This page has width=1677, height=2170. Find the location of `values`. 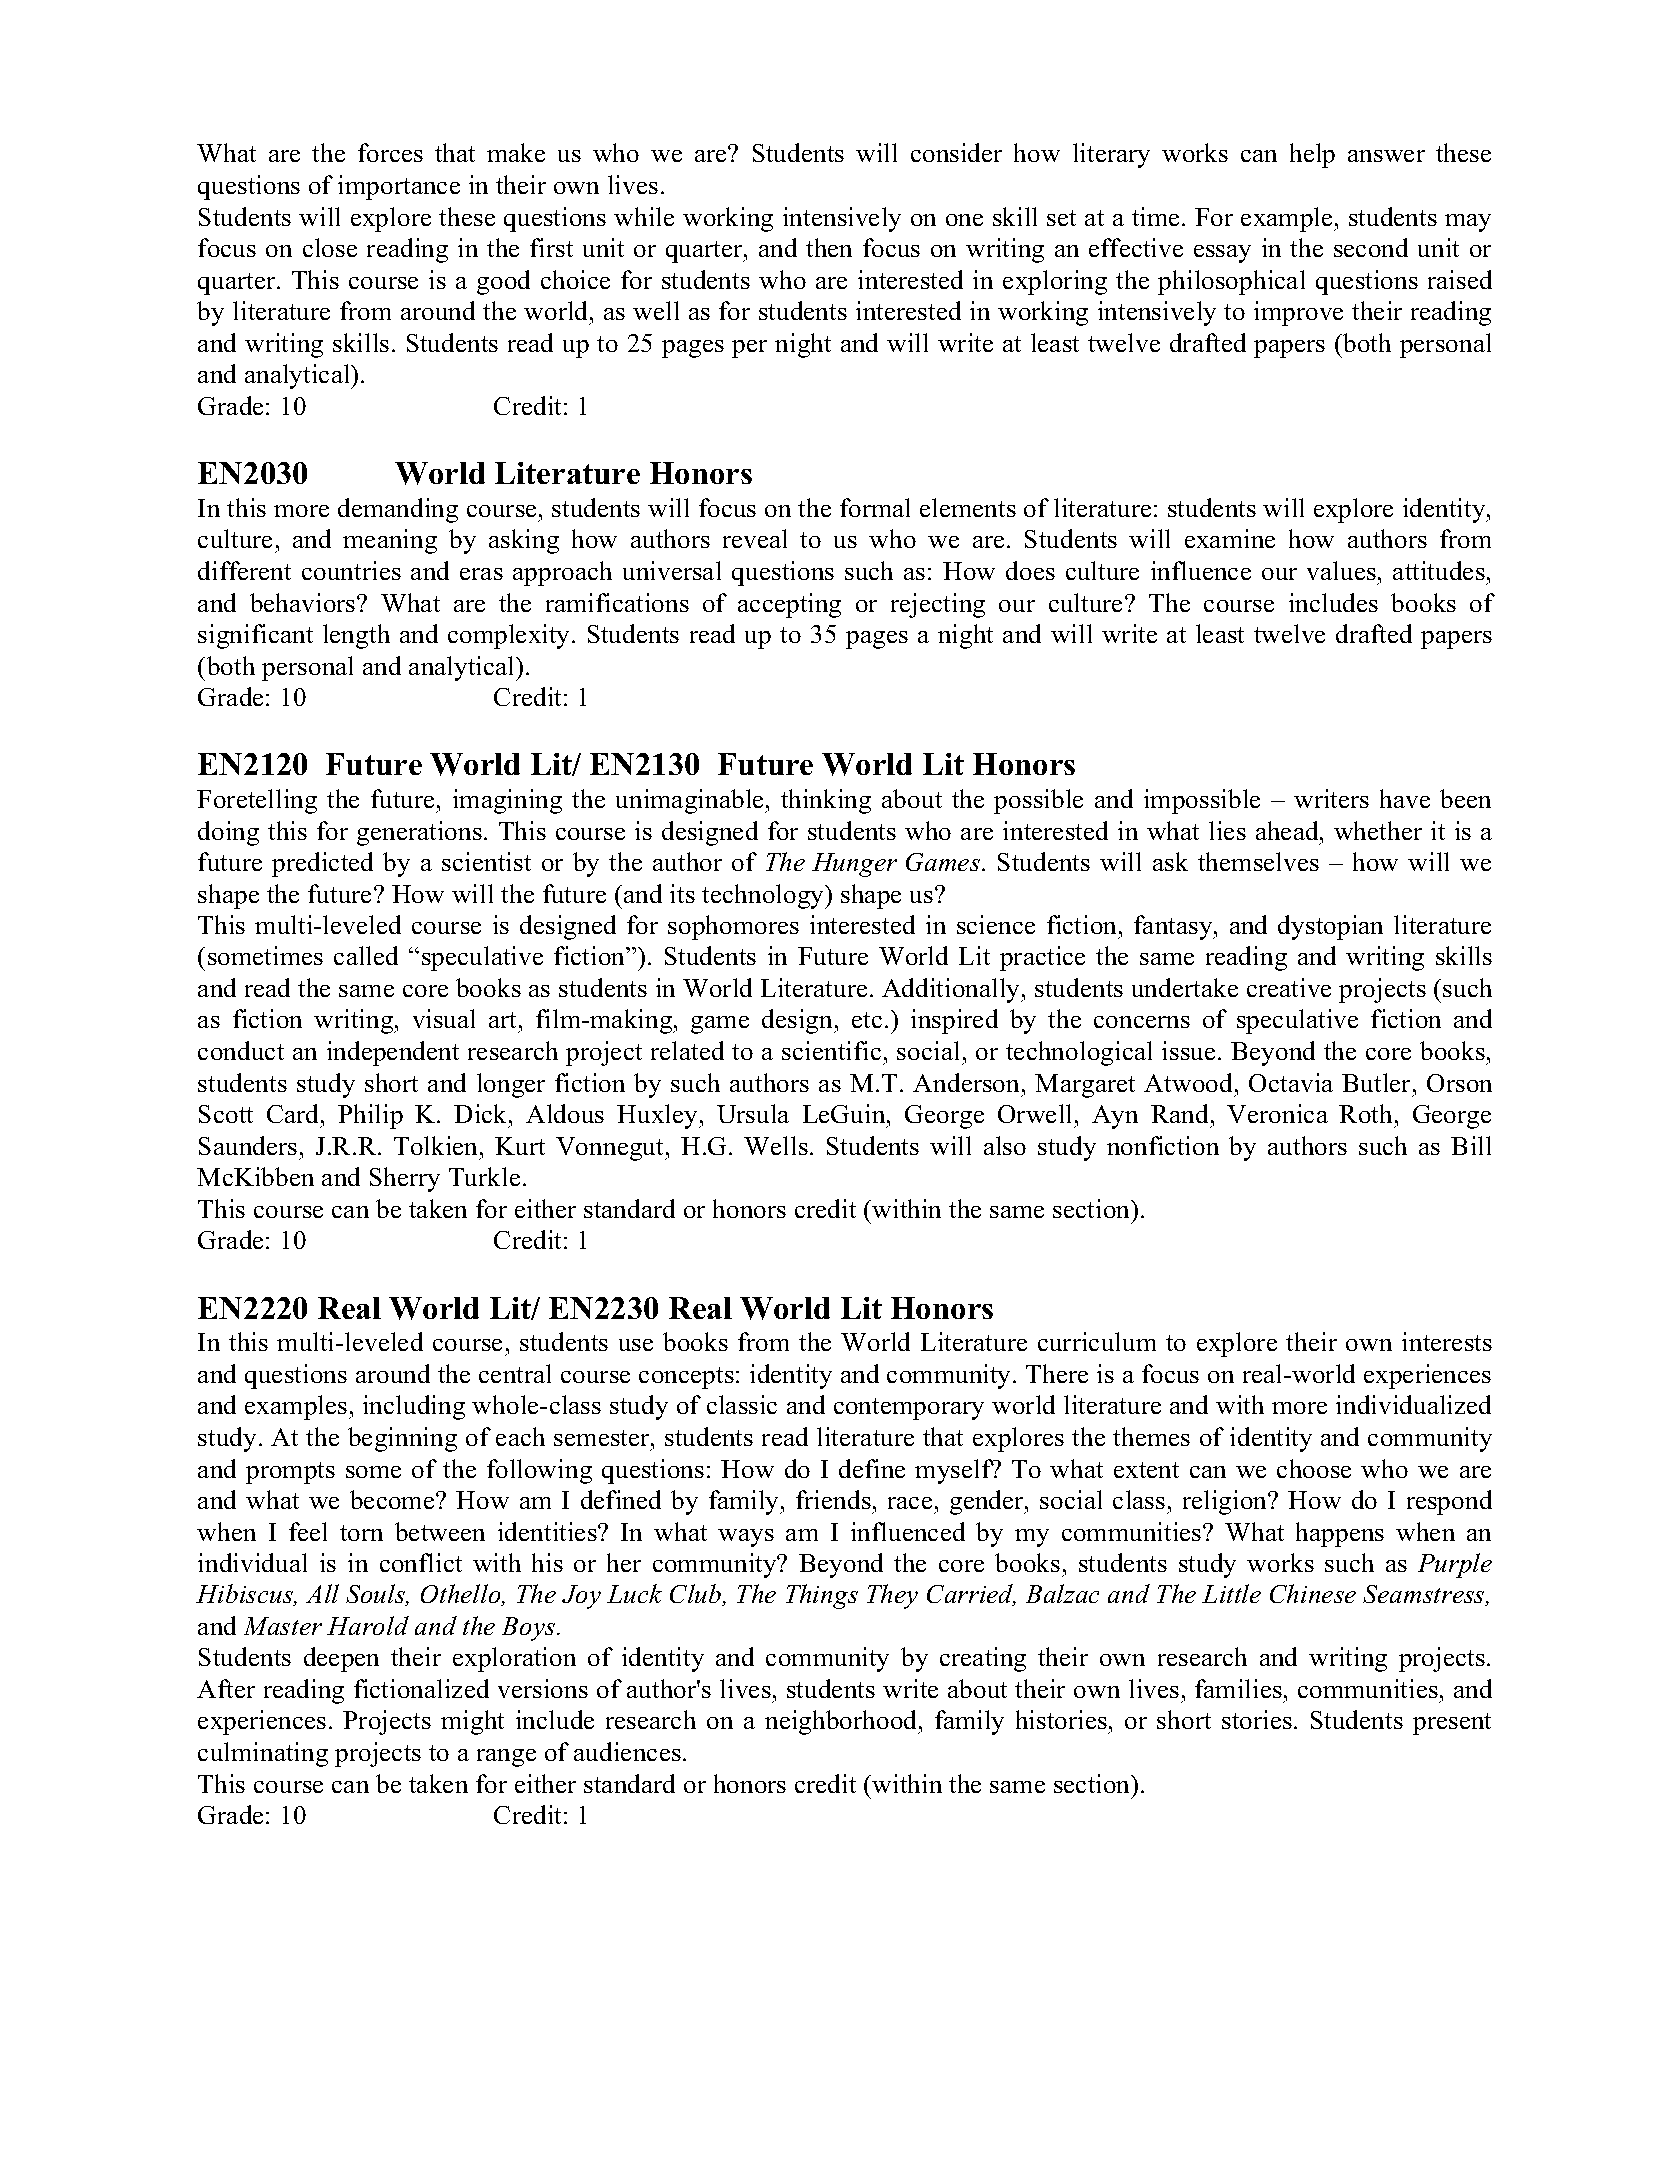

values is located at coordinates (1341, 570).
